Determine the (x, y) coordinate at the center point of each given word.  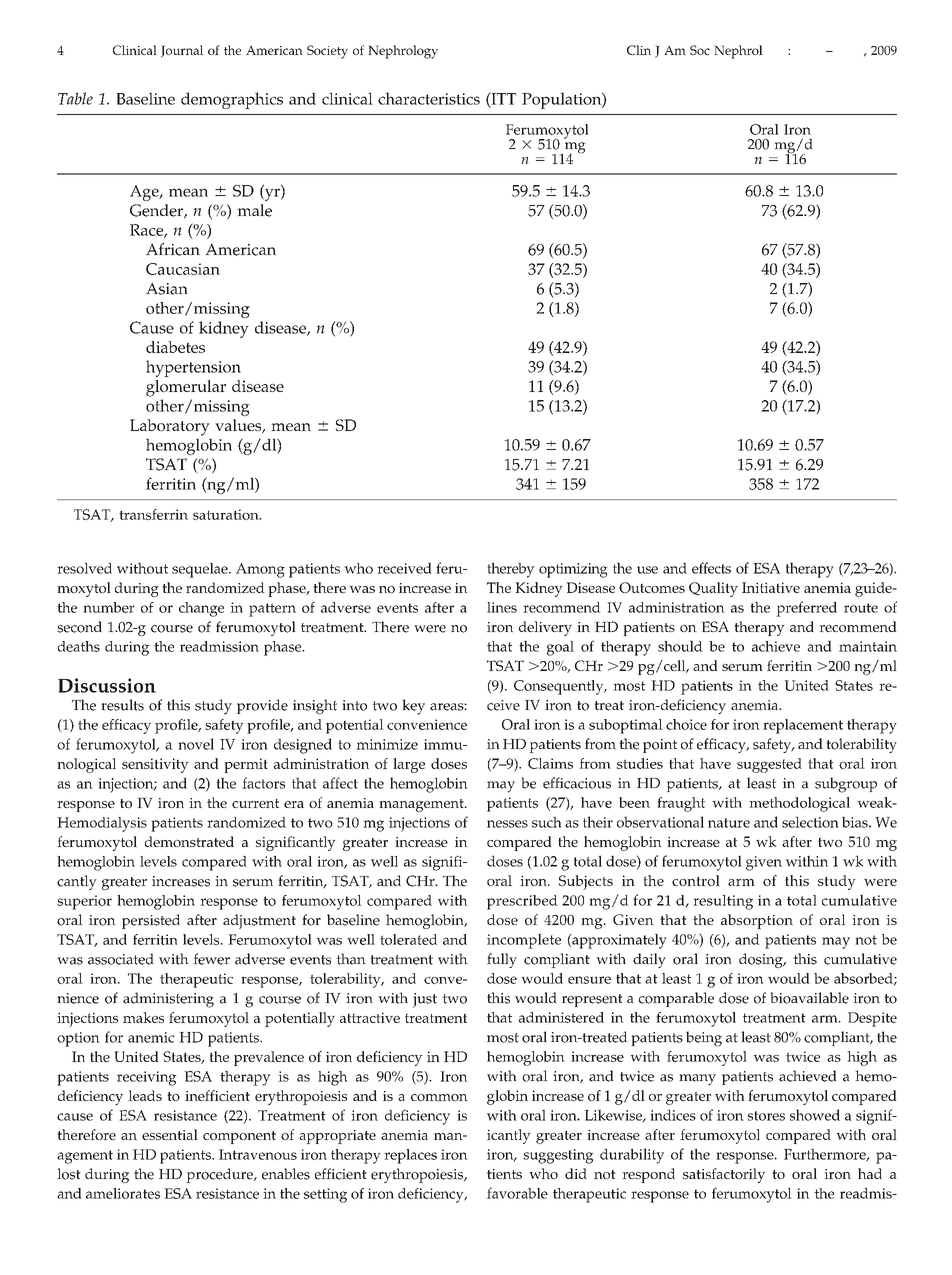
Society (327, 52)
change (201, 609)
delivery (545, 628)
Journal (182, 51)
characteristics (429, 98)
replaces (410, 1156)
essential (170, 1134)
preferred (806, 609)
